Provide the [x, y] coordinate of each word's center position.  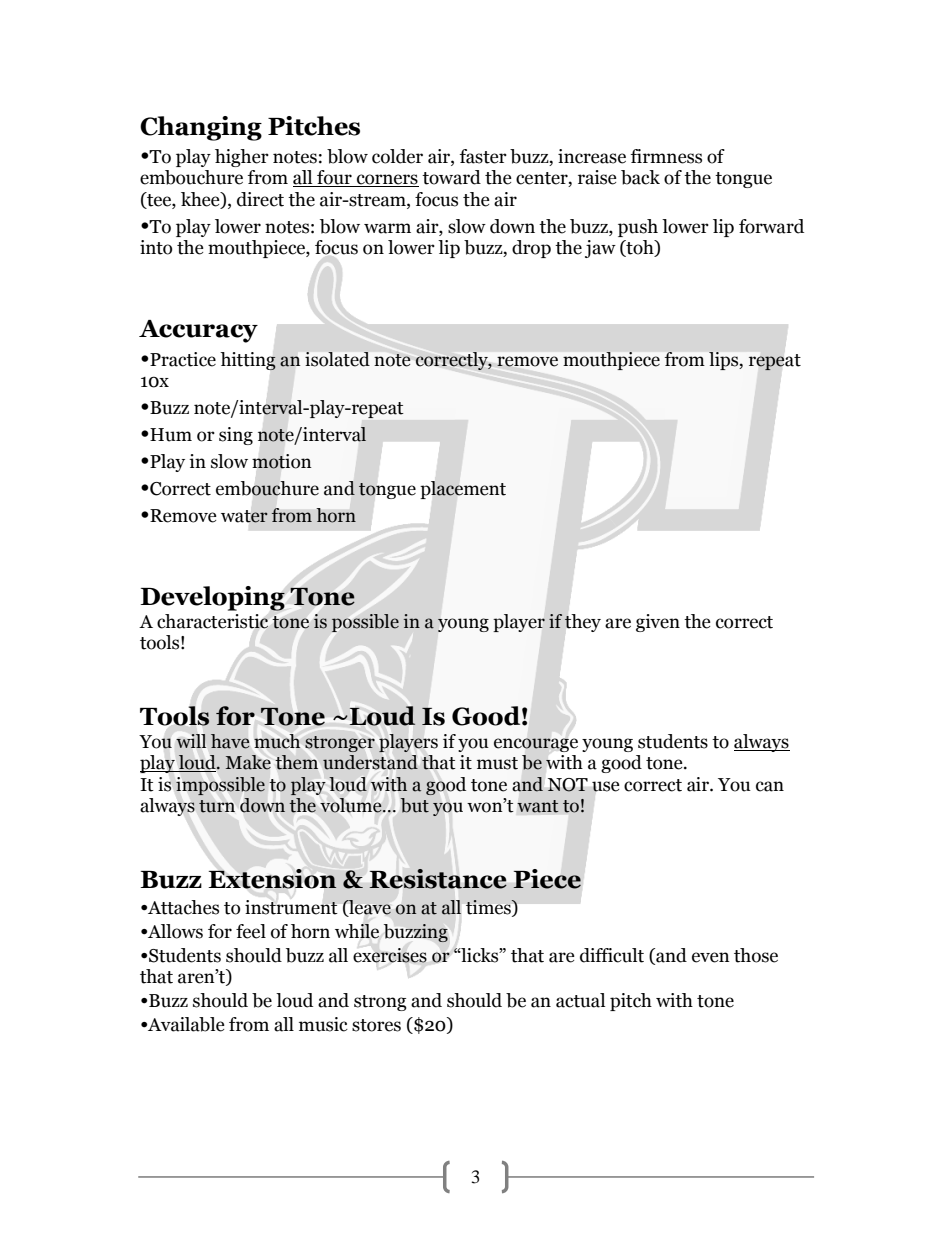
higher [242, 158]
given [658, 623]
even [711, 957]
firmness [666, 156]
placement [463, 490]
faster [483, 156]
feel [251, 931]
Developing [212, 598]
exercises [390, 955]
